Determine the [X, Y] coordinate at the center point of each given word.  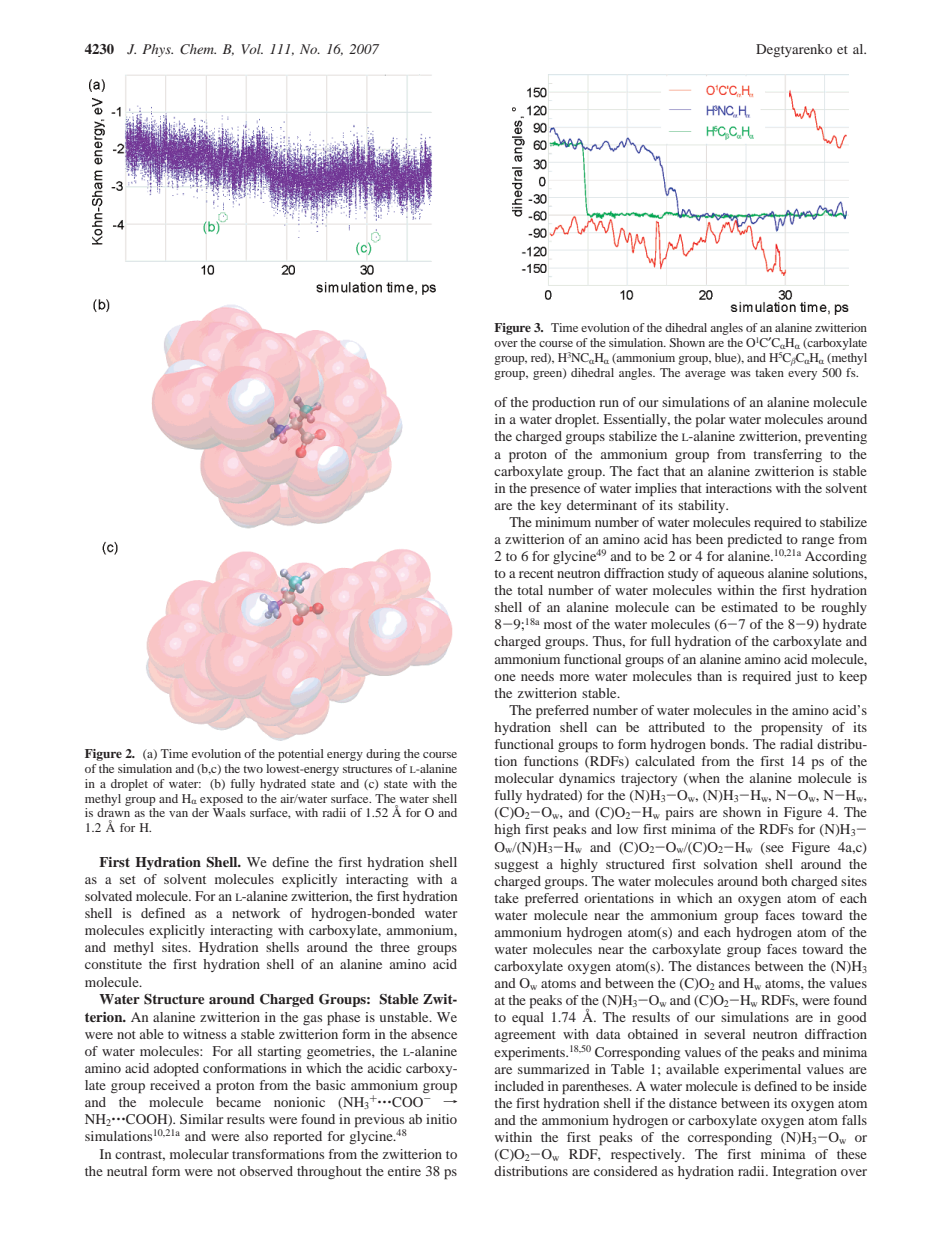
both [775, 881]
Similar [201, 1119]
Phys [157, 50]
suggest [517, 866]
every [802, 375]
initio [441, 1119]
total [530, 590]
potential [301, 755]
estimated [749, 607]
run [609, 403]
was [741, 374]
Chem [198, 49]
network [256, 913]
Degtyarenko [794, 50]
